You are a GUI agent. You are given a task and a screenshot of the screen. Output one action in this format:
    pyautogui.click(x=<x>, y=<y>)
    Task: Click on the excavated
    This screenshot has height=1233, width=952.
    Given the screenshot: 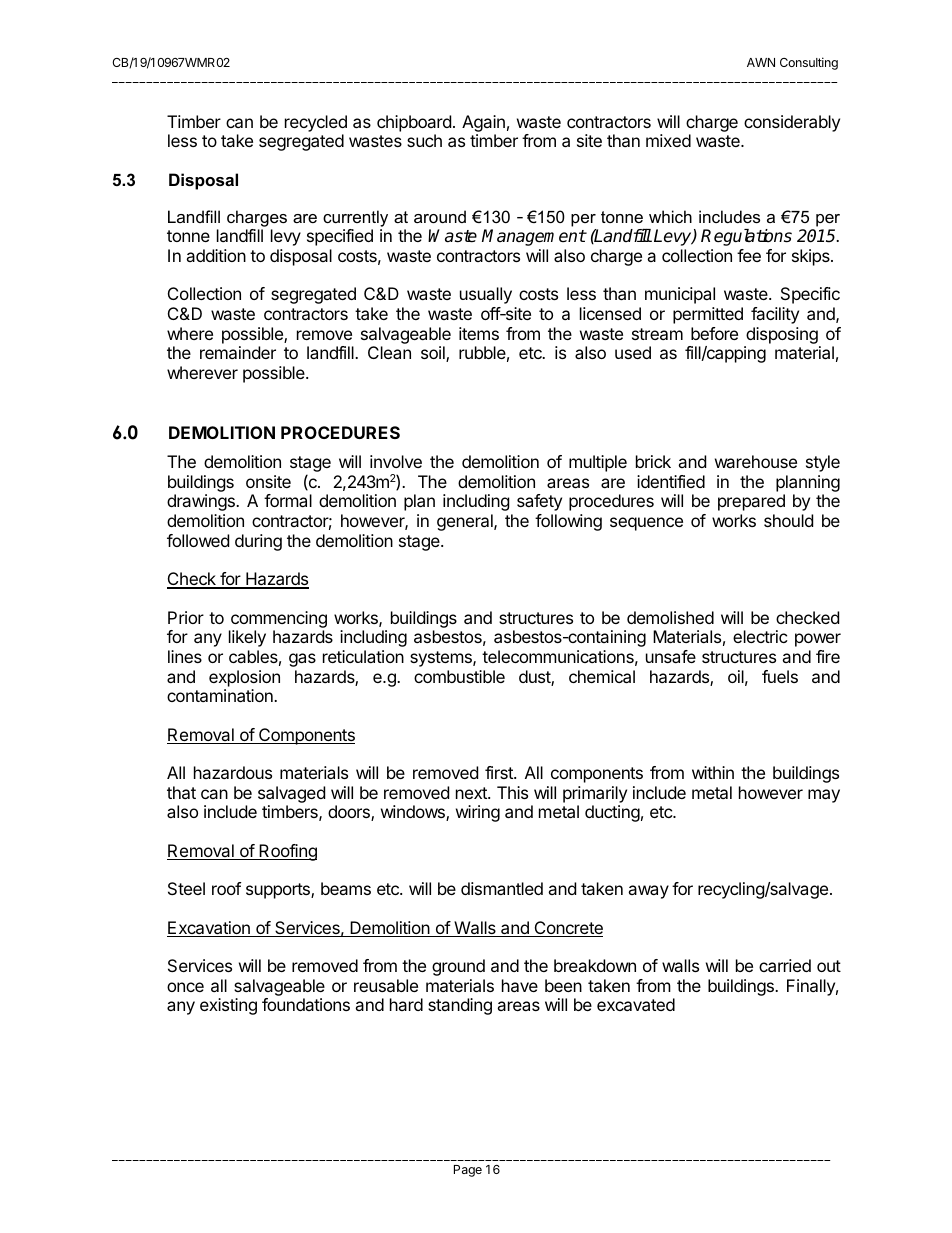 What is the action you would take?
    pyautogui.click(x=636, y=1004)
